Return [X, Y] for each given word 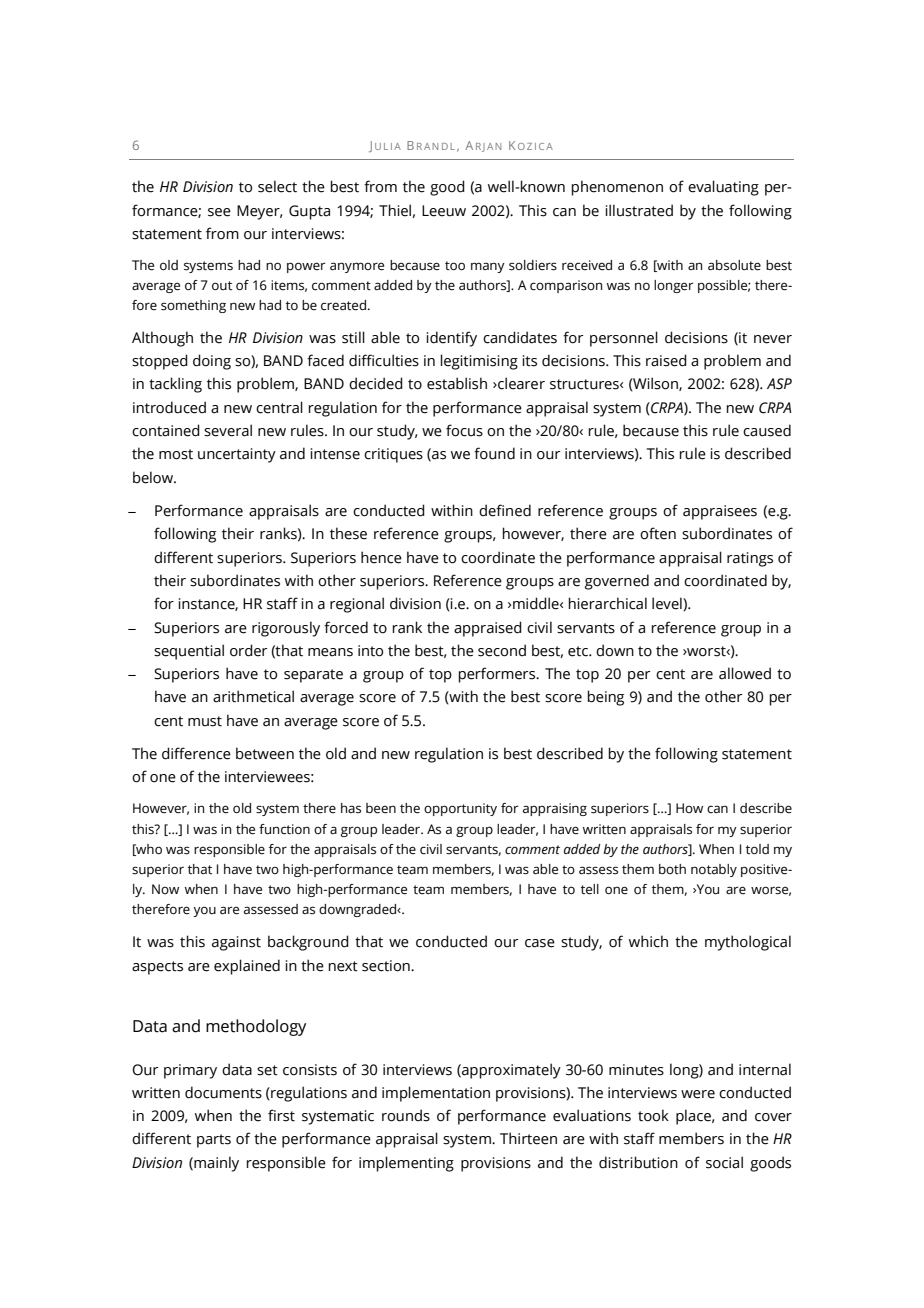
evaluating [723, 188]
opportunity [460, 809]
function [284, 829]
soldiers [533, 265]
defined [505, 510]
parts [214, 1141]
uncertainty [237, 455]
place [694, 1117]
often [658, 533]
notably [714, 870]
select [277, 186]
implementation [436, 1094]
